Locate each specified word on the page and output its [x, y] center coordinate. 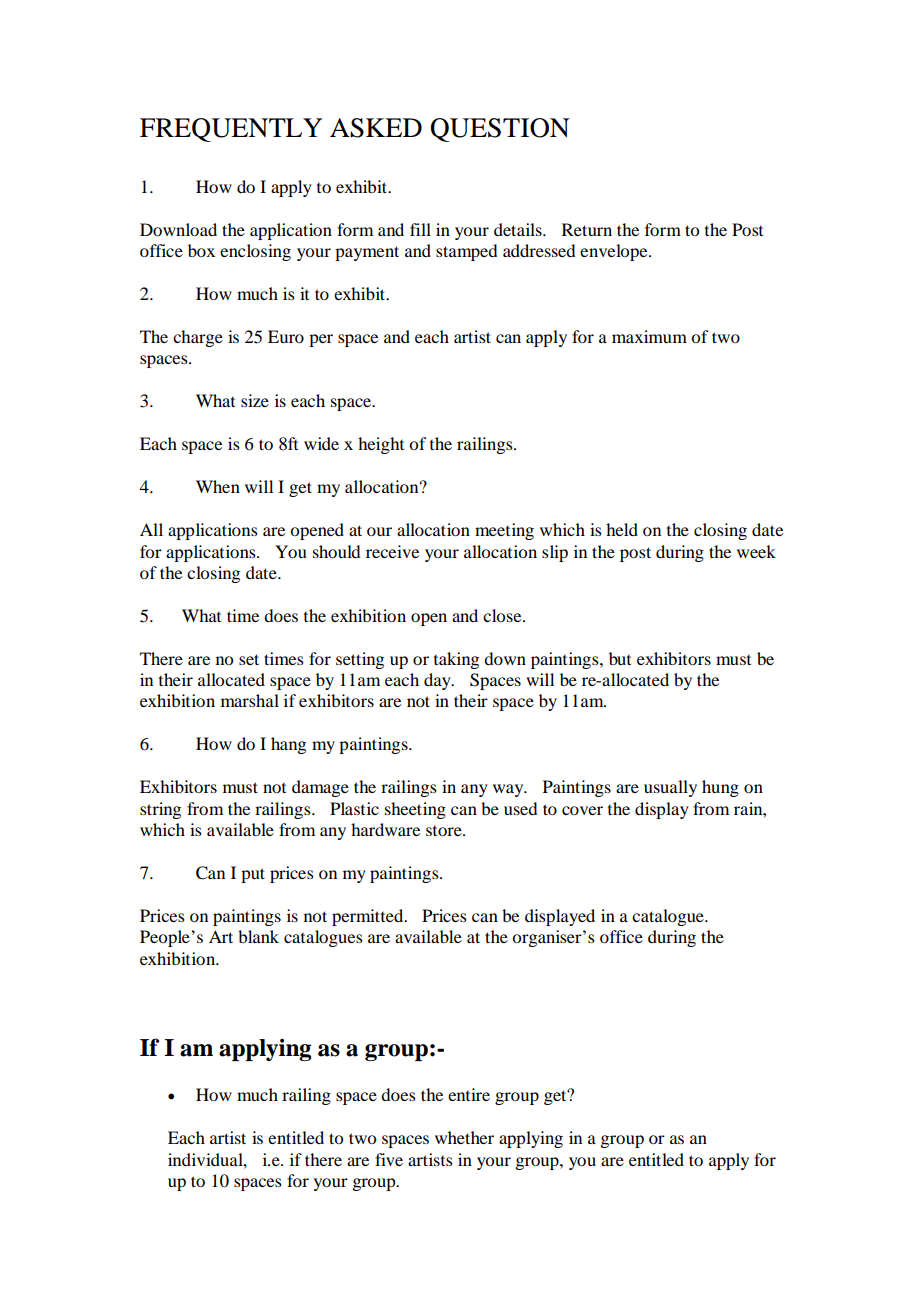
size [255, 400]
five [389, 1159]
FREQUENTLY [231, 130]
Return [587, 229]
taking [456, 660]
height [381, 445]
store [445, 831]
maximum [649, 336]
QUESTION [500, 130]
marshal [250, 700]
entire [469, 1094]
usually [670, 788]
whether [464, 1137]
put [253, 875]
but [620, 658]
